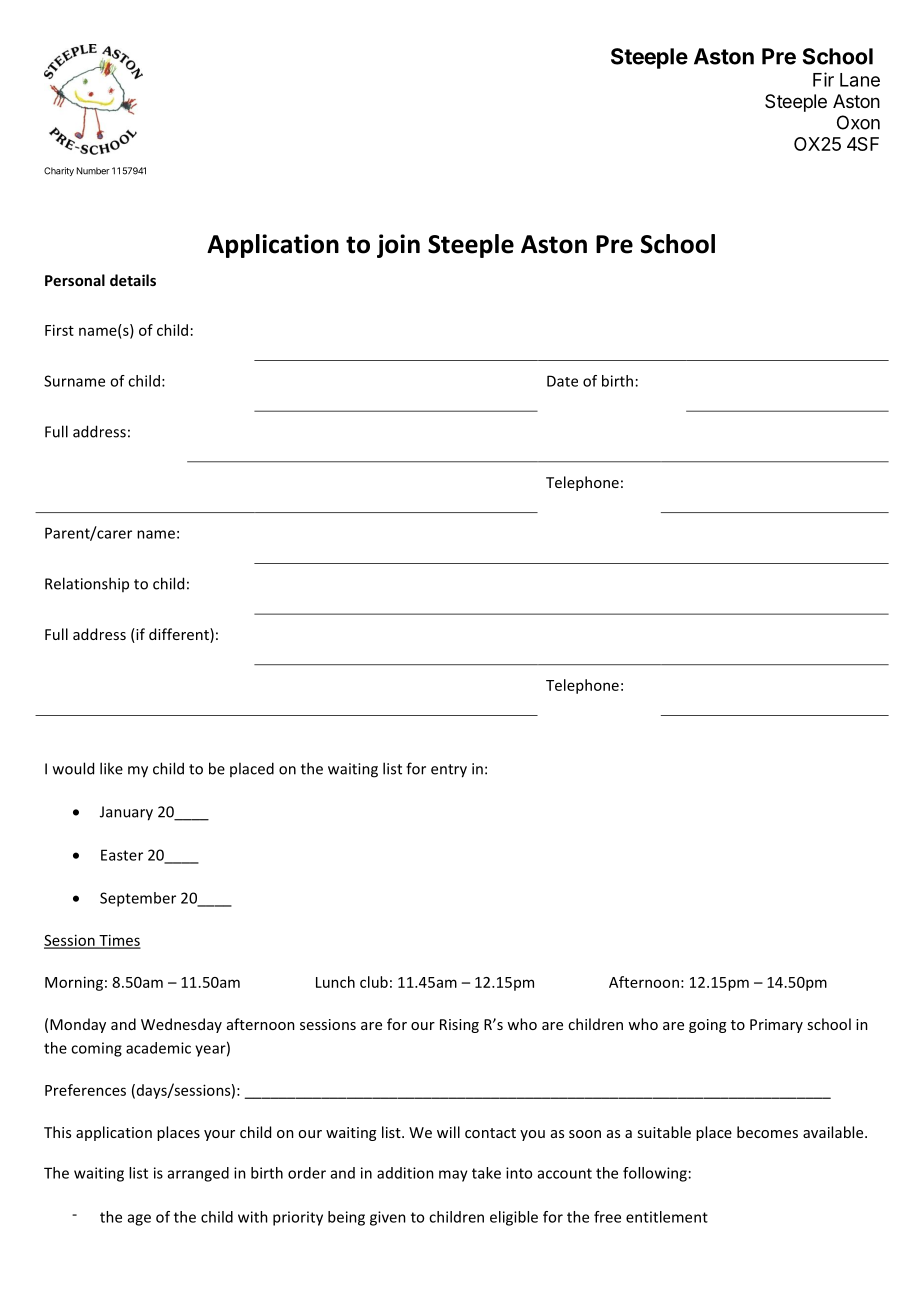 This screenshot has width=924, height=1307. What do you see at coordinates (398, 246) in the screenshot?
I see `join` at bounding box center [398, 246].
